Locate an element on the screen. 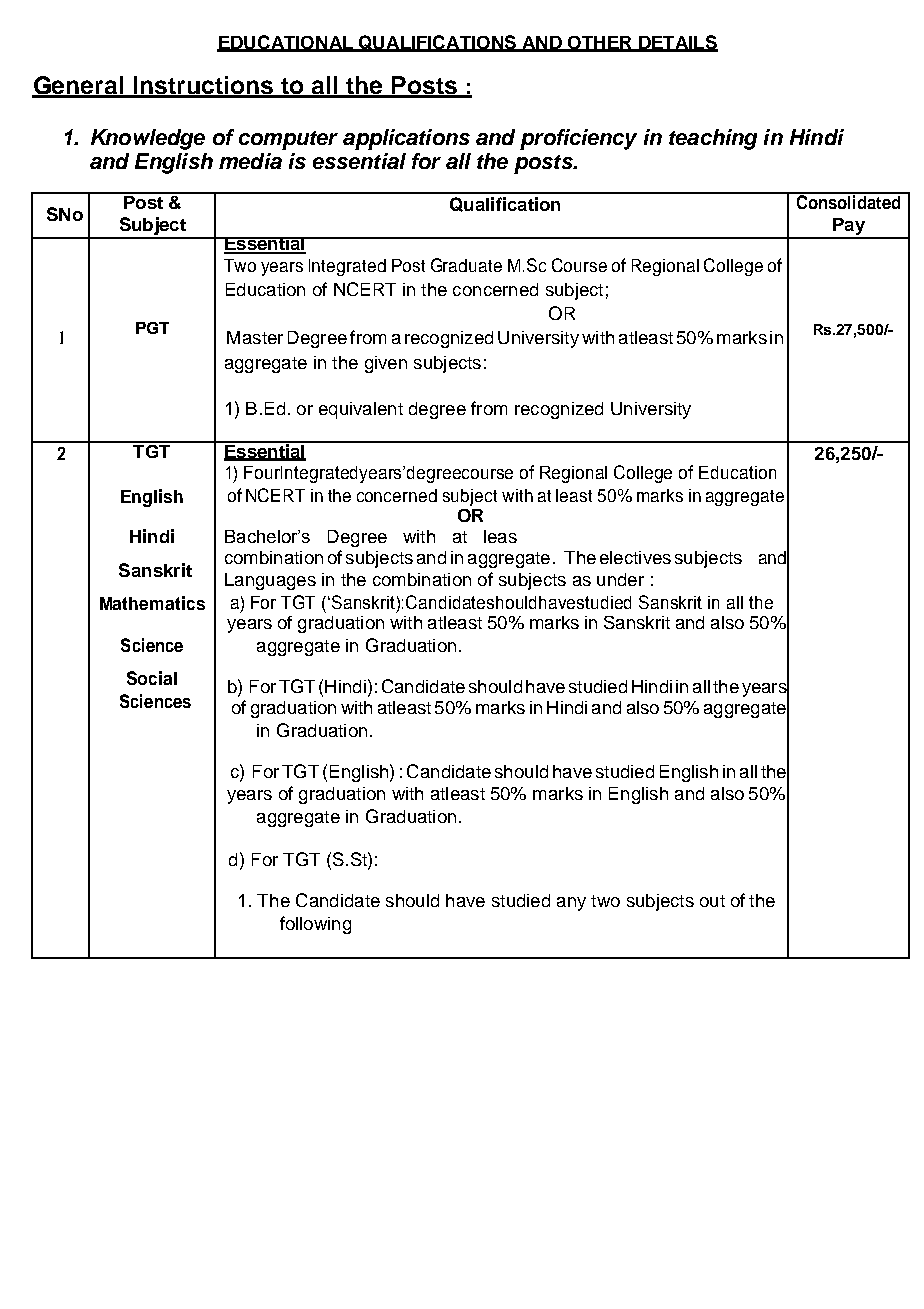 The width and height of the screenshot is (924, 1309). electives is located at coordinates (635, 557).
